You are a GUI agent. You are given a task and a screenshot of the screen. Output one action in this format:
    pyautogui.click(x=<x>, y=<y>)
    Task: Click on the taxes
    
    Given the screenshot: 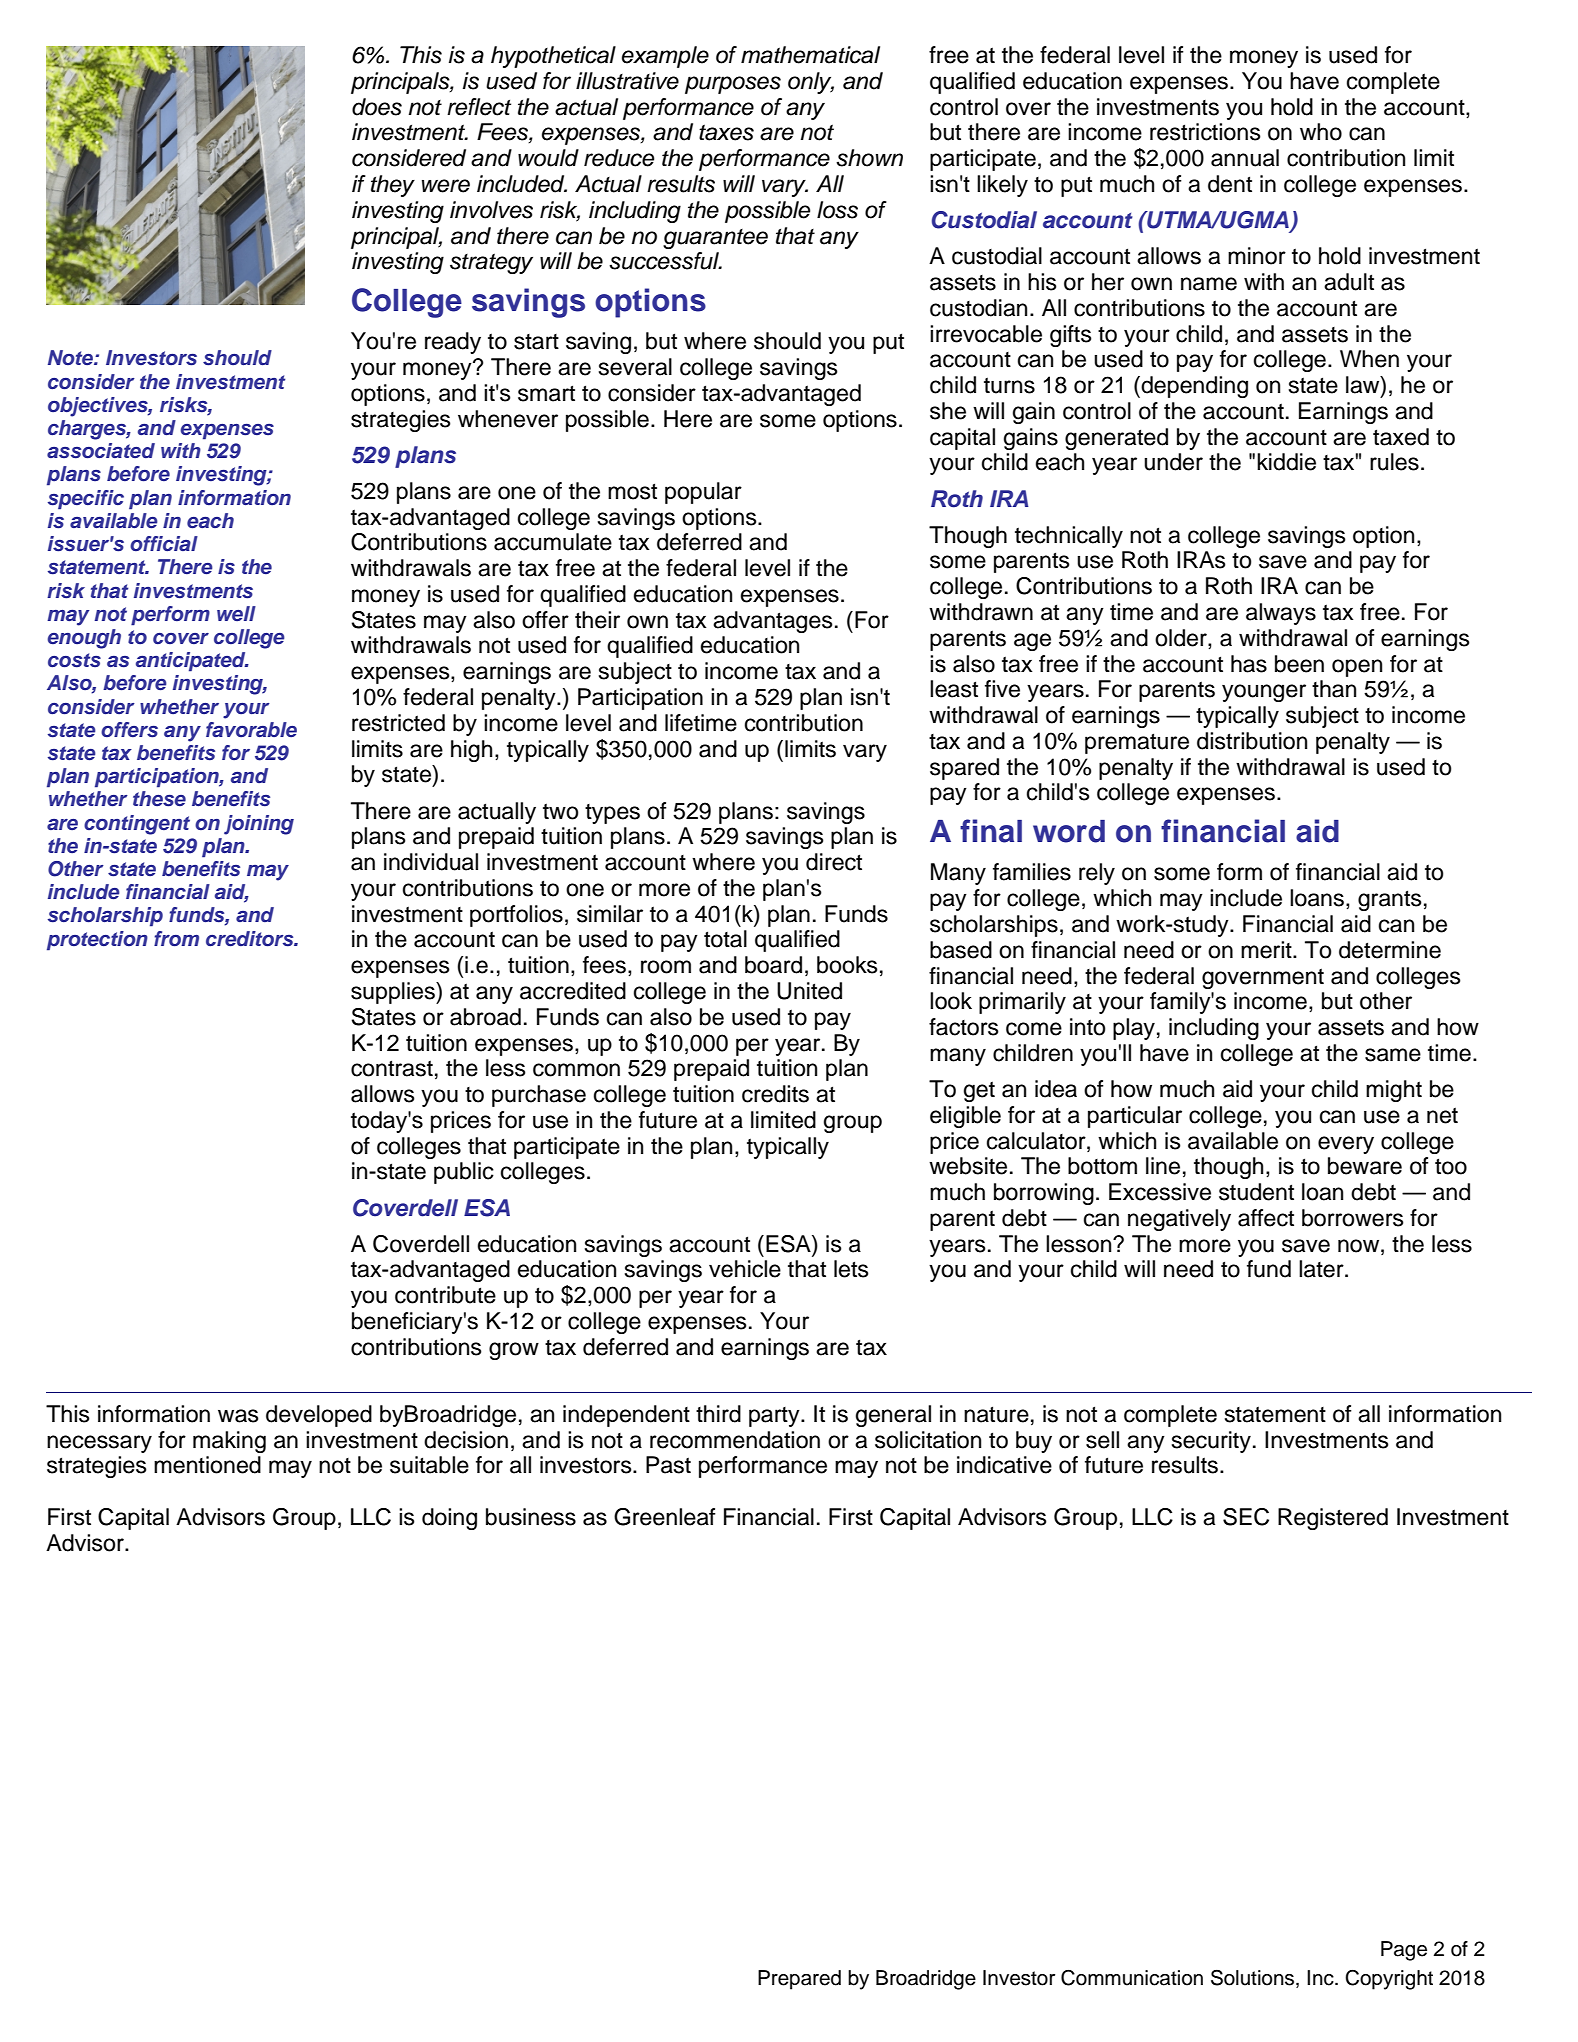 What is the action you would take?
    pyautogui.click(x=726, y=132)
